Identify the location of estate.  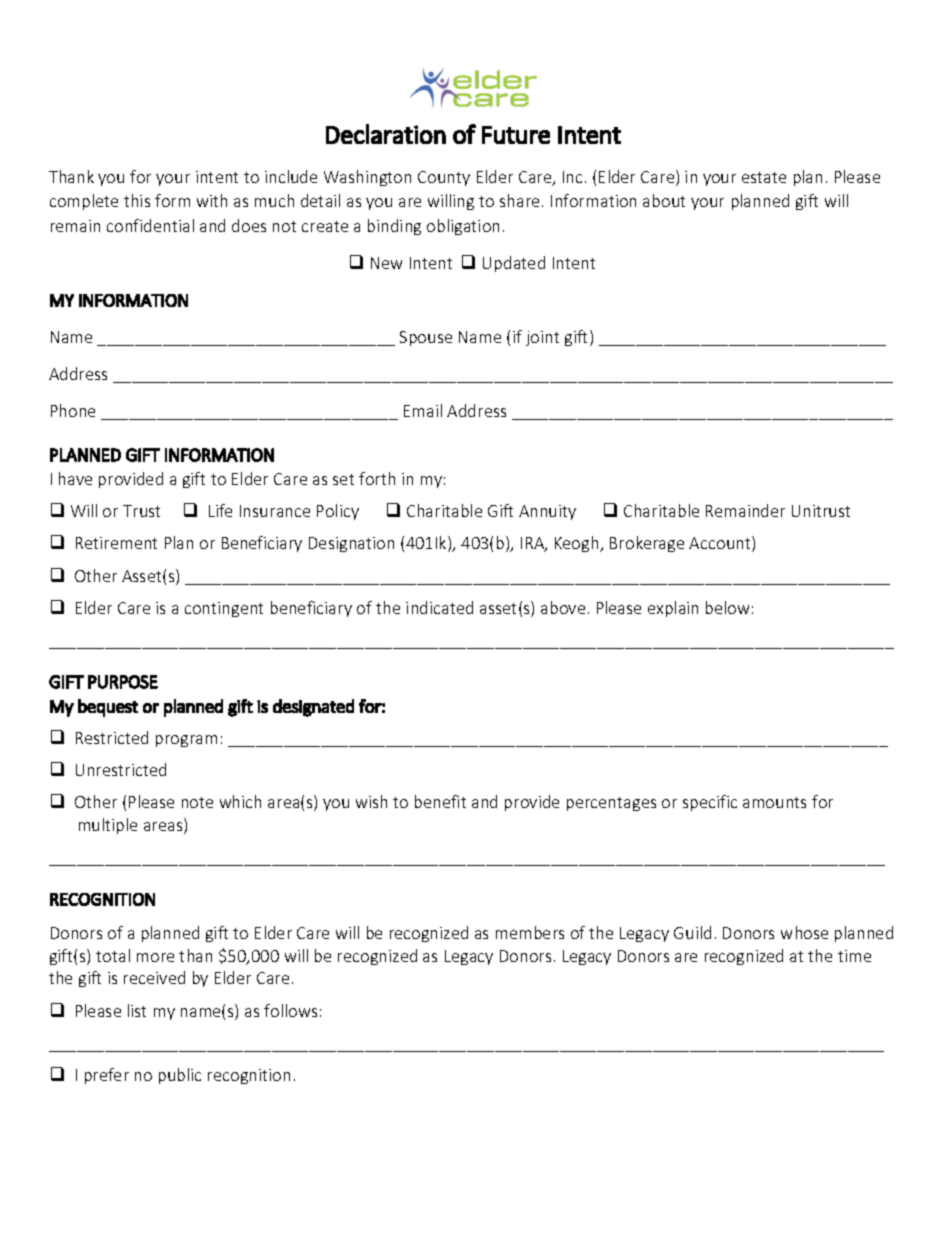
(764, 177).
